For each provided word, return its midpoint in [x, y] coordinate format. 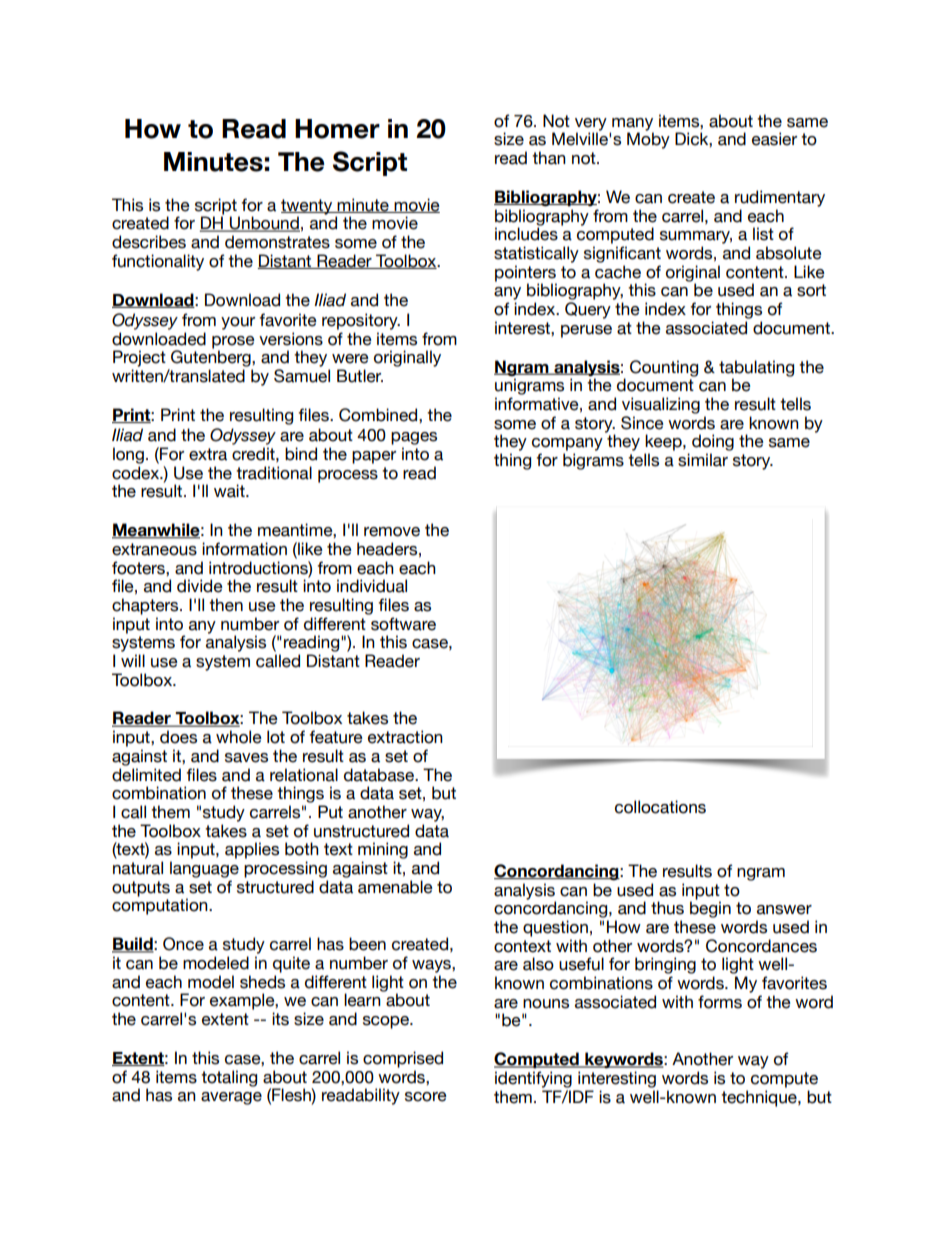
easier [774, 139]
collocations [660, 807]
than [549, 158]
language [204, 869]
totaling [229, 1078]
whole [239, 737]
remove [392, 532]
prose [233, 343]
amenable [395, 887]
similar [703, 460]
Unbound [264, 224]
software [403, 624]
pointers [525, 273]
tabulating [756, 369]
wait [230, 491]
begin [710, 909]
